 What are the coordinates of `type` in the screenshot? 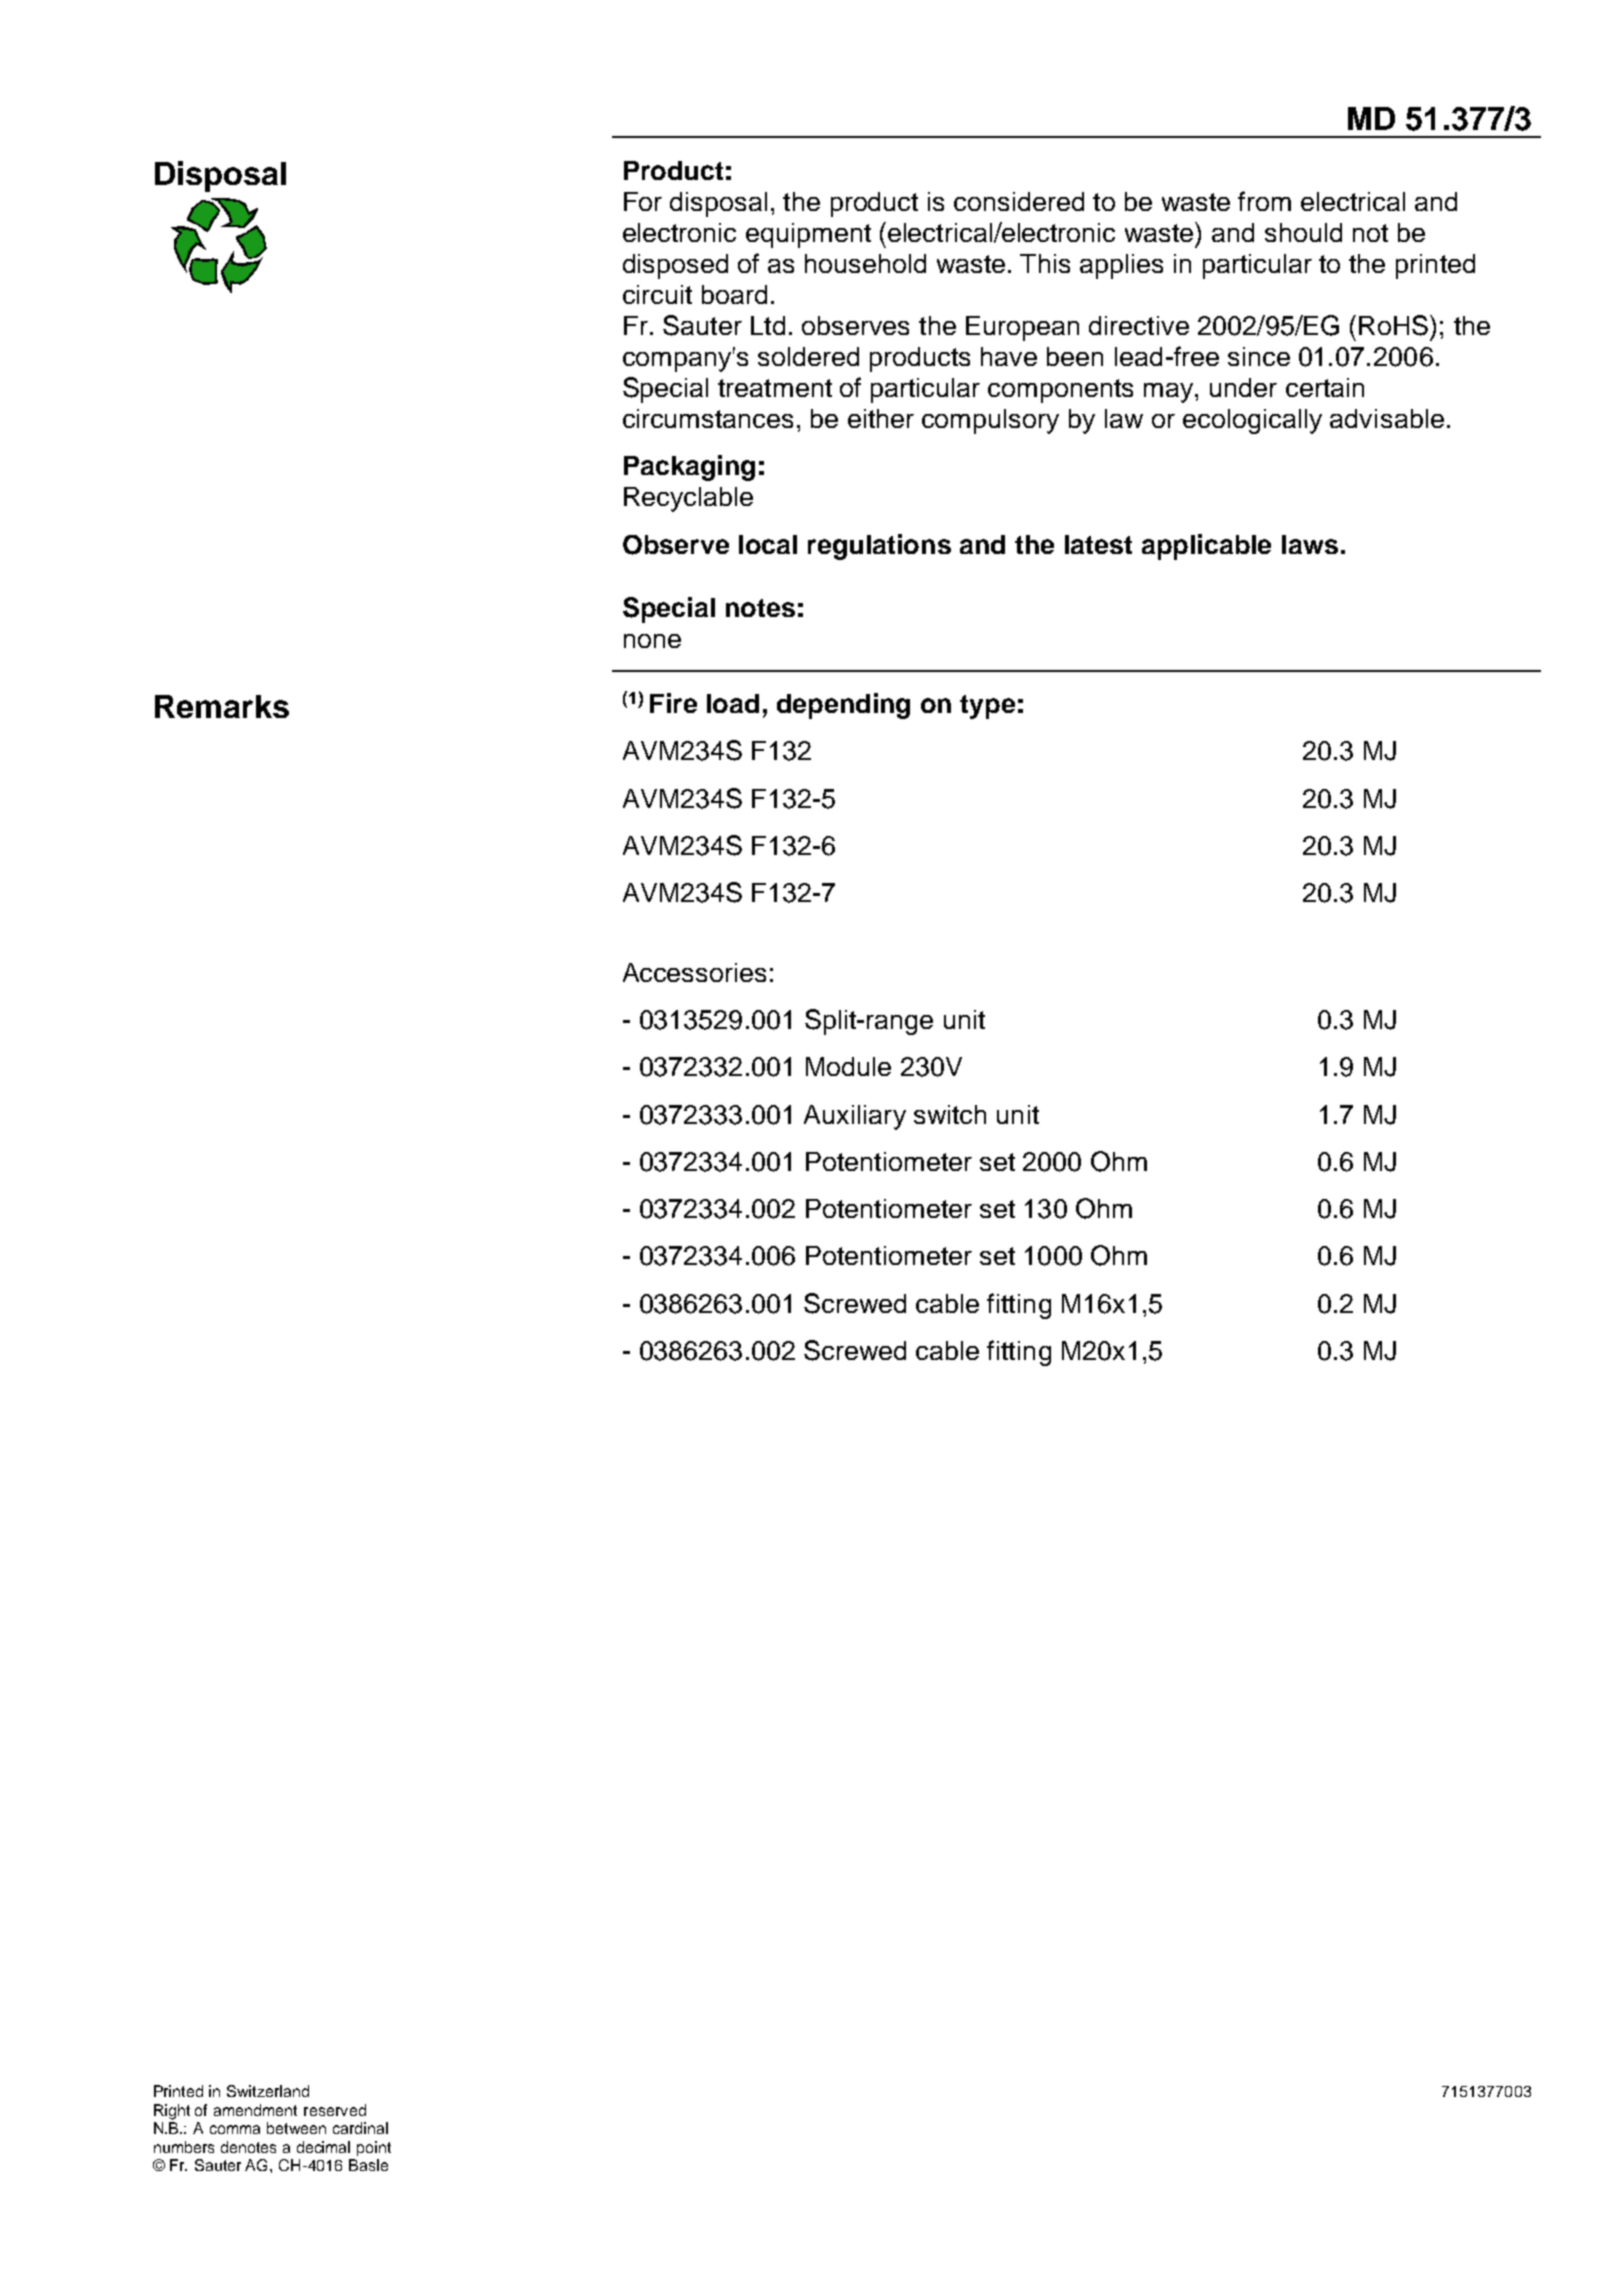 It's located at (987, 707).
